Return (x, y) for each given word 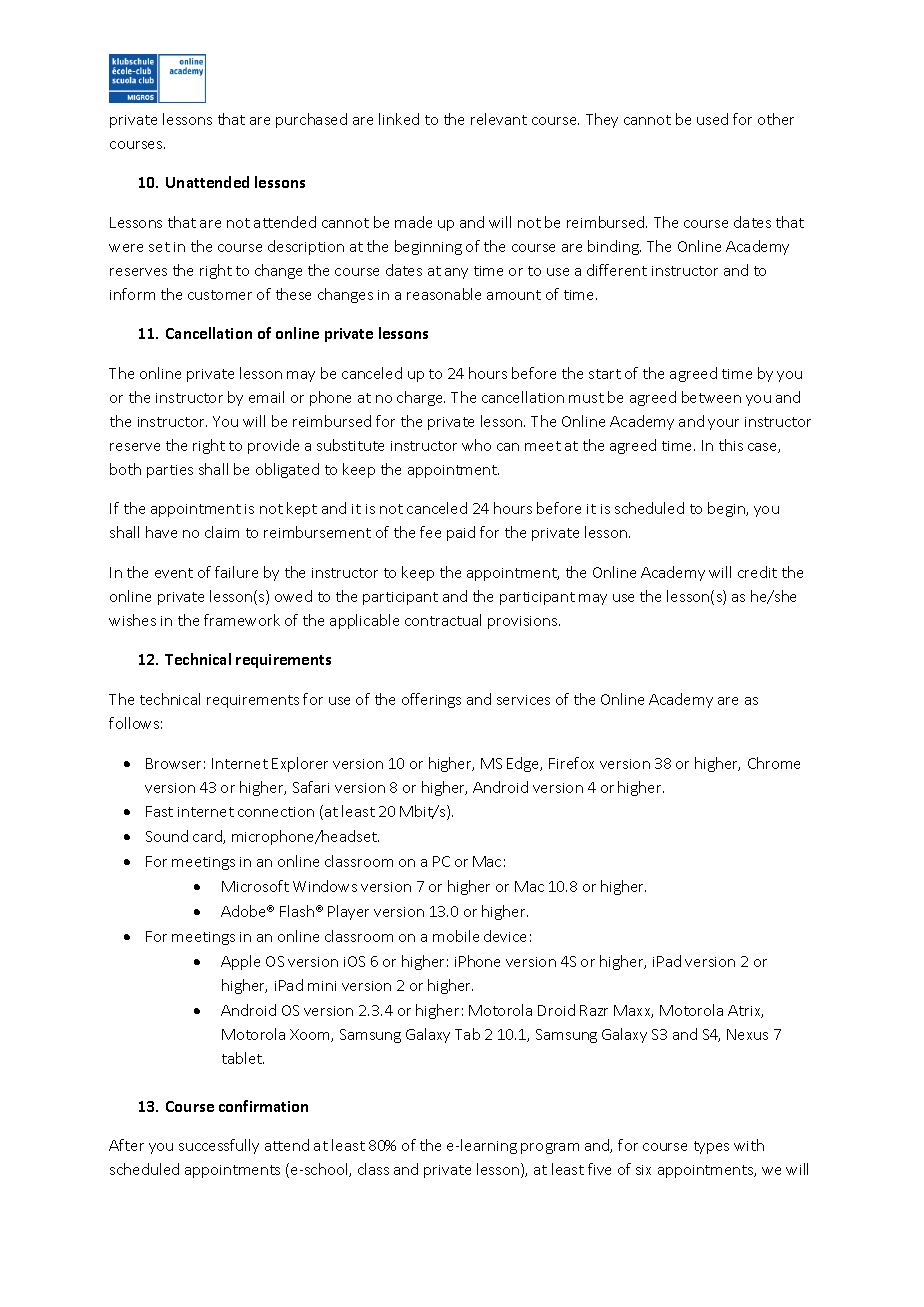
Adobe (245, 911)
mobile (456, 936)
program (550, 1148)
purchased (311, 120)
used (712, 119)
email (266, 397)
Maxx (633, 1011)
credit (757, 572)
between (711, 397)
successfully (219, 1146)
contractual (443, 620)
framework (242, 620)
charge (421, 398)
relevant (499, 119)
